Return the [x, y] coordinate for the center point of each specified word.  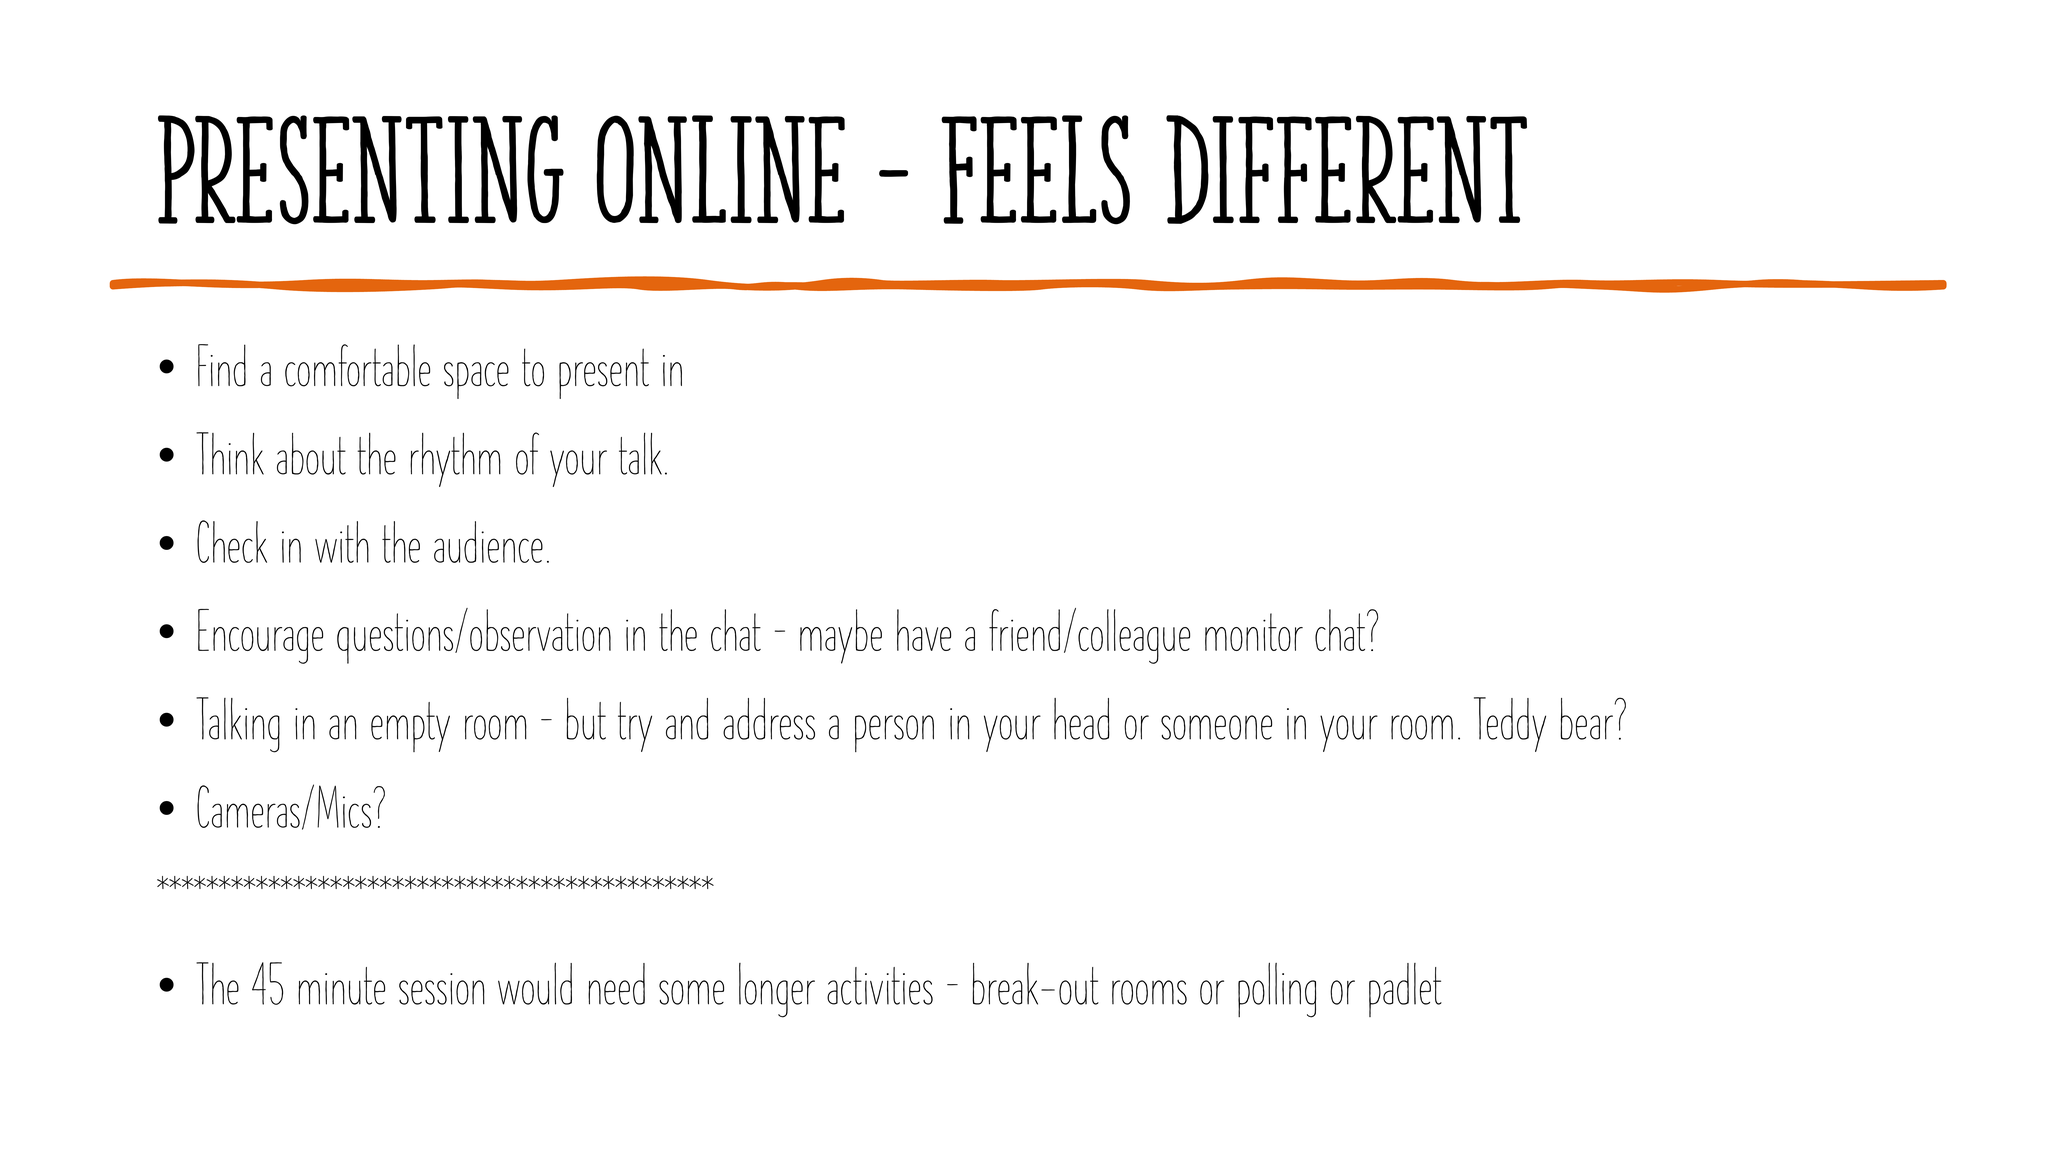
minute [341, 986]
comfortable [357, 365]
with [342, 542]
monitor [1254, 632]
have [924, 630]
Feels [1035, 170]
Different [1346, 169]
